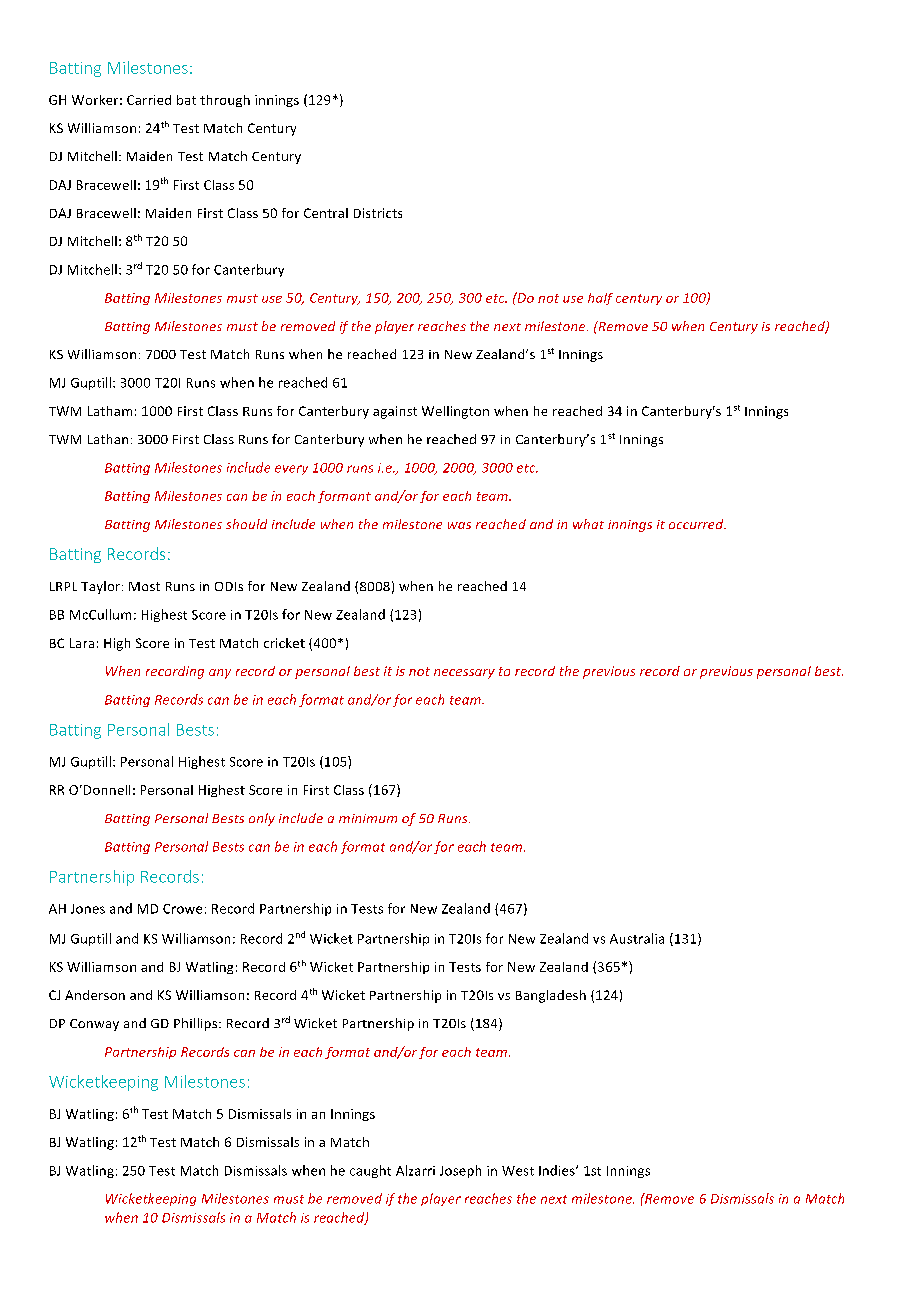 The width and height of the document is (924, 1308). What do you see at coordinates (370, 1171) in the document?
I see `caught` at bounding box center [370, 1171].
